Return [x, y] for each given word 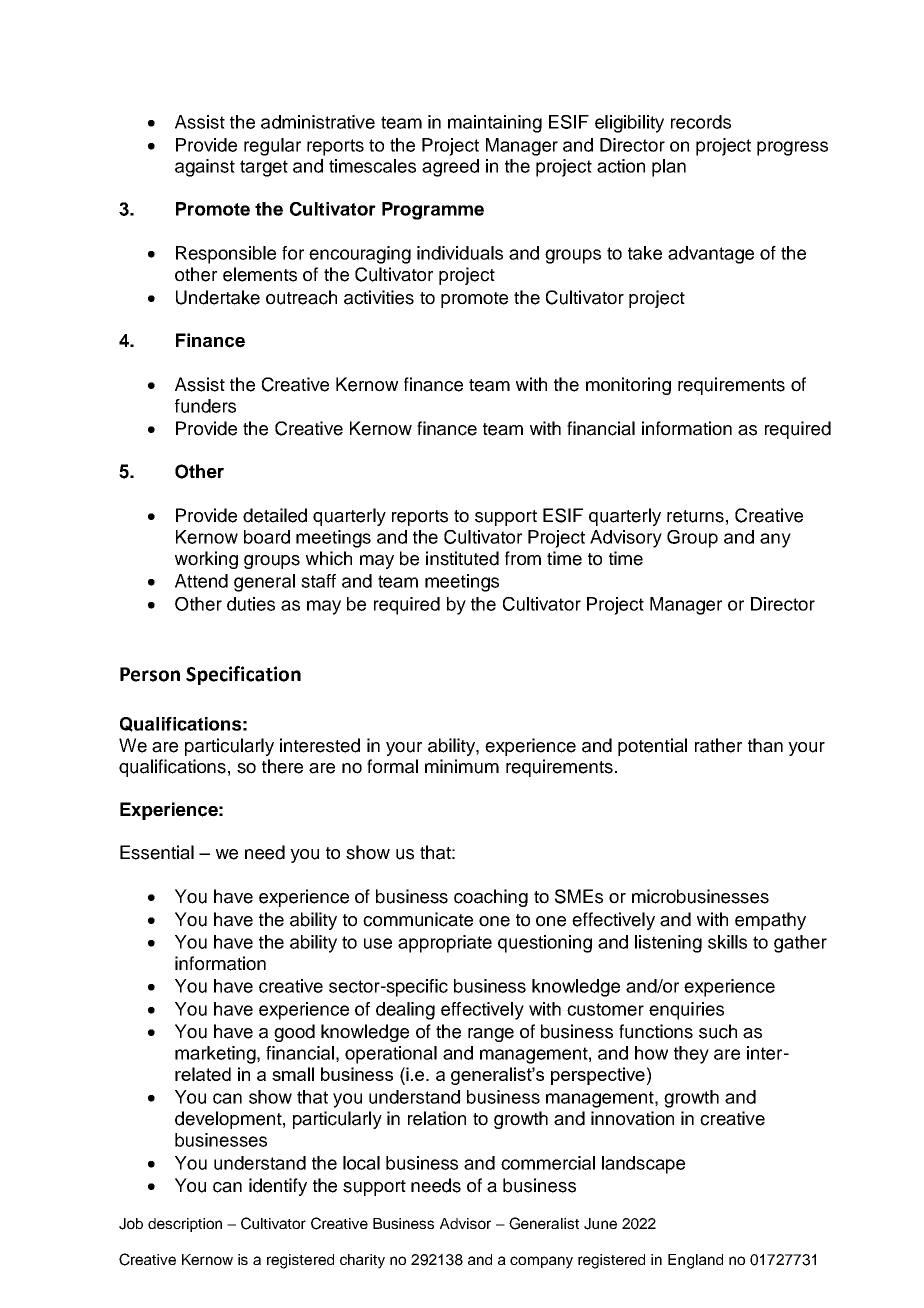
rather [718, 745]
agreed [450, 168]
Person [150, 674]
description [185, 1225]
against [205, 168]
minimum [462, 766]
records [701, 122]
